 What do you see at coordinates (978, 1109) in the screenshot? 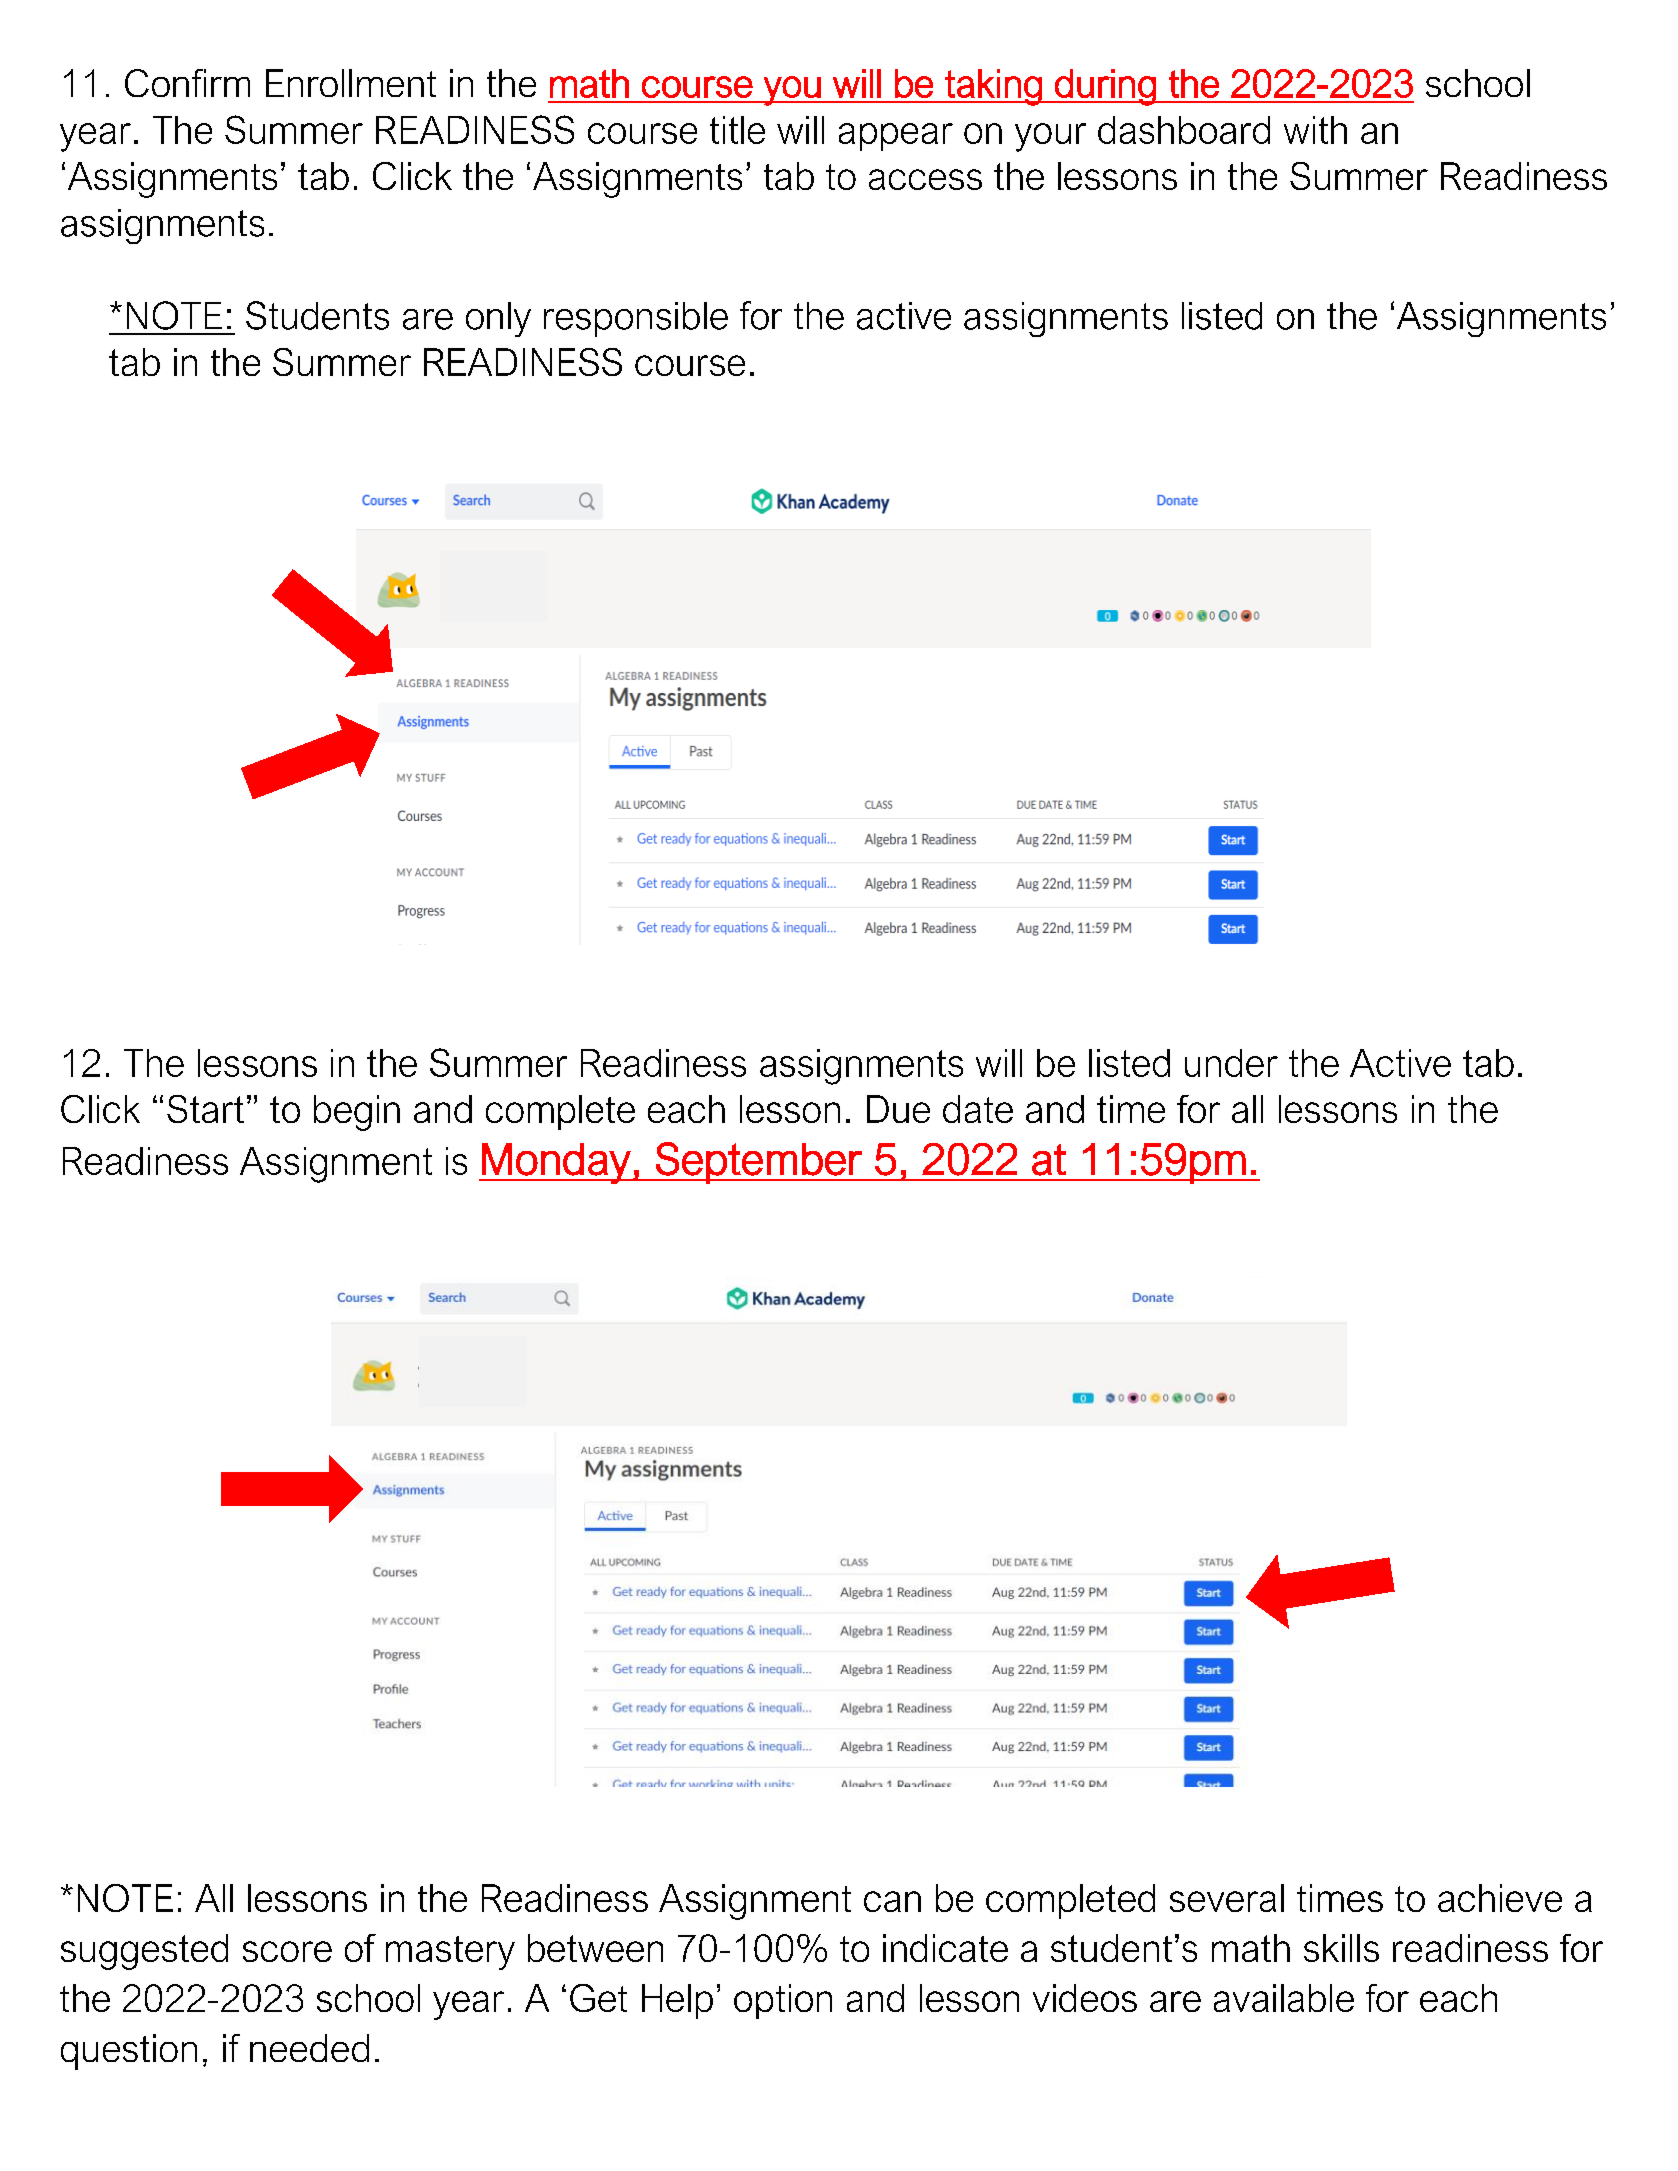
I see `date` at bounding box center [978, 1109].
